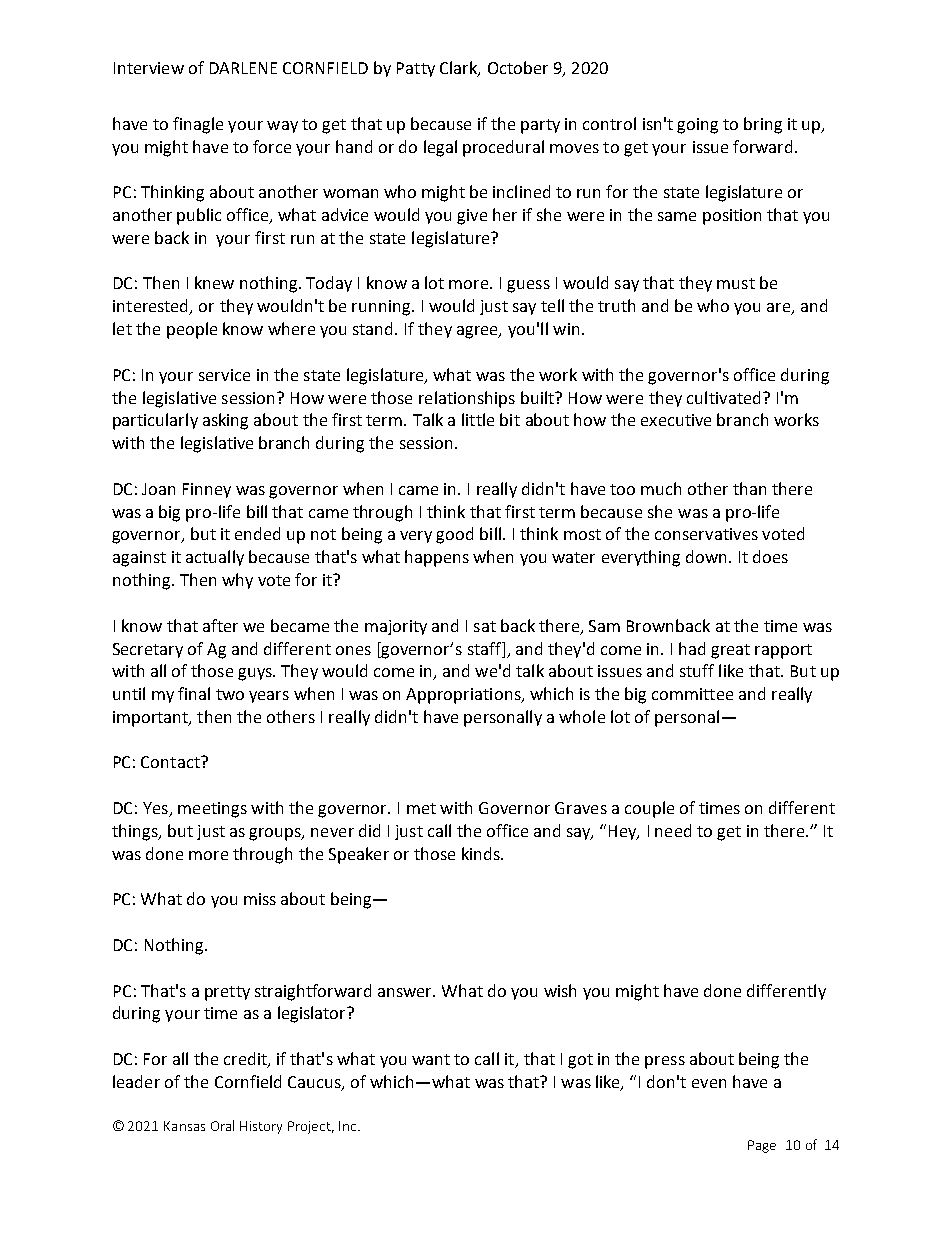  I want to click on going, so click(697, 126).
